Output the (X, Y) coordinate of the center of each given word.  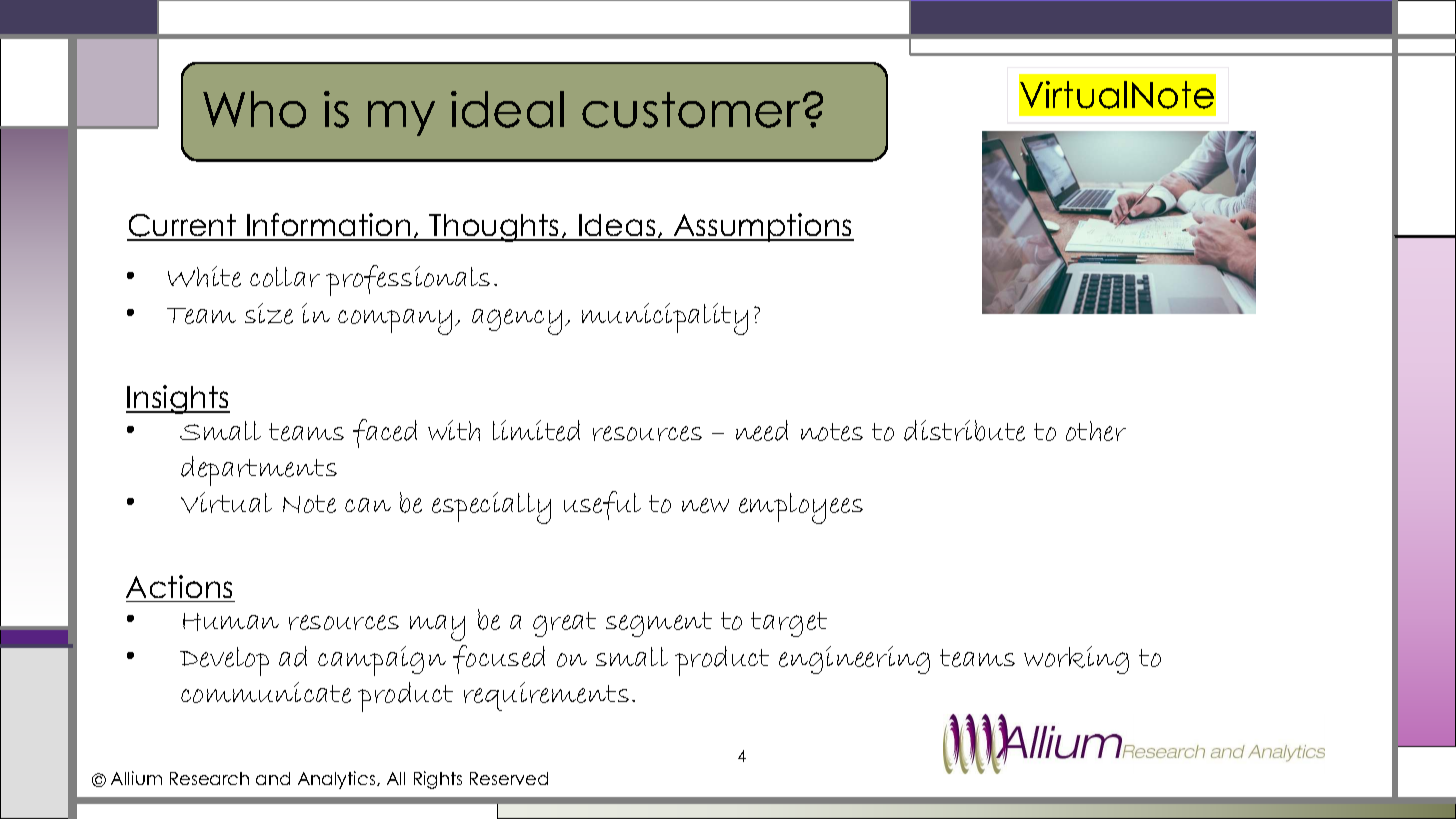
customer (691, 110)
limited (536, 430)
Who (254, 109)
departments (259, 471)
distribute (964, 430)
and (273, 778)
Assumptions (763, 227)
